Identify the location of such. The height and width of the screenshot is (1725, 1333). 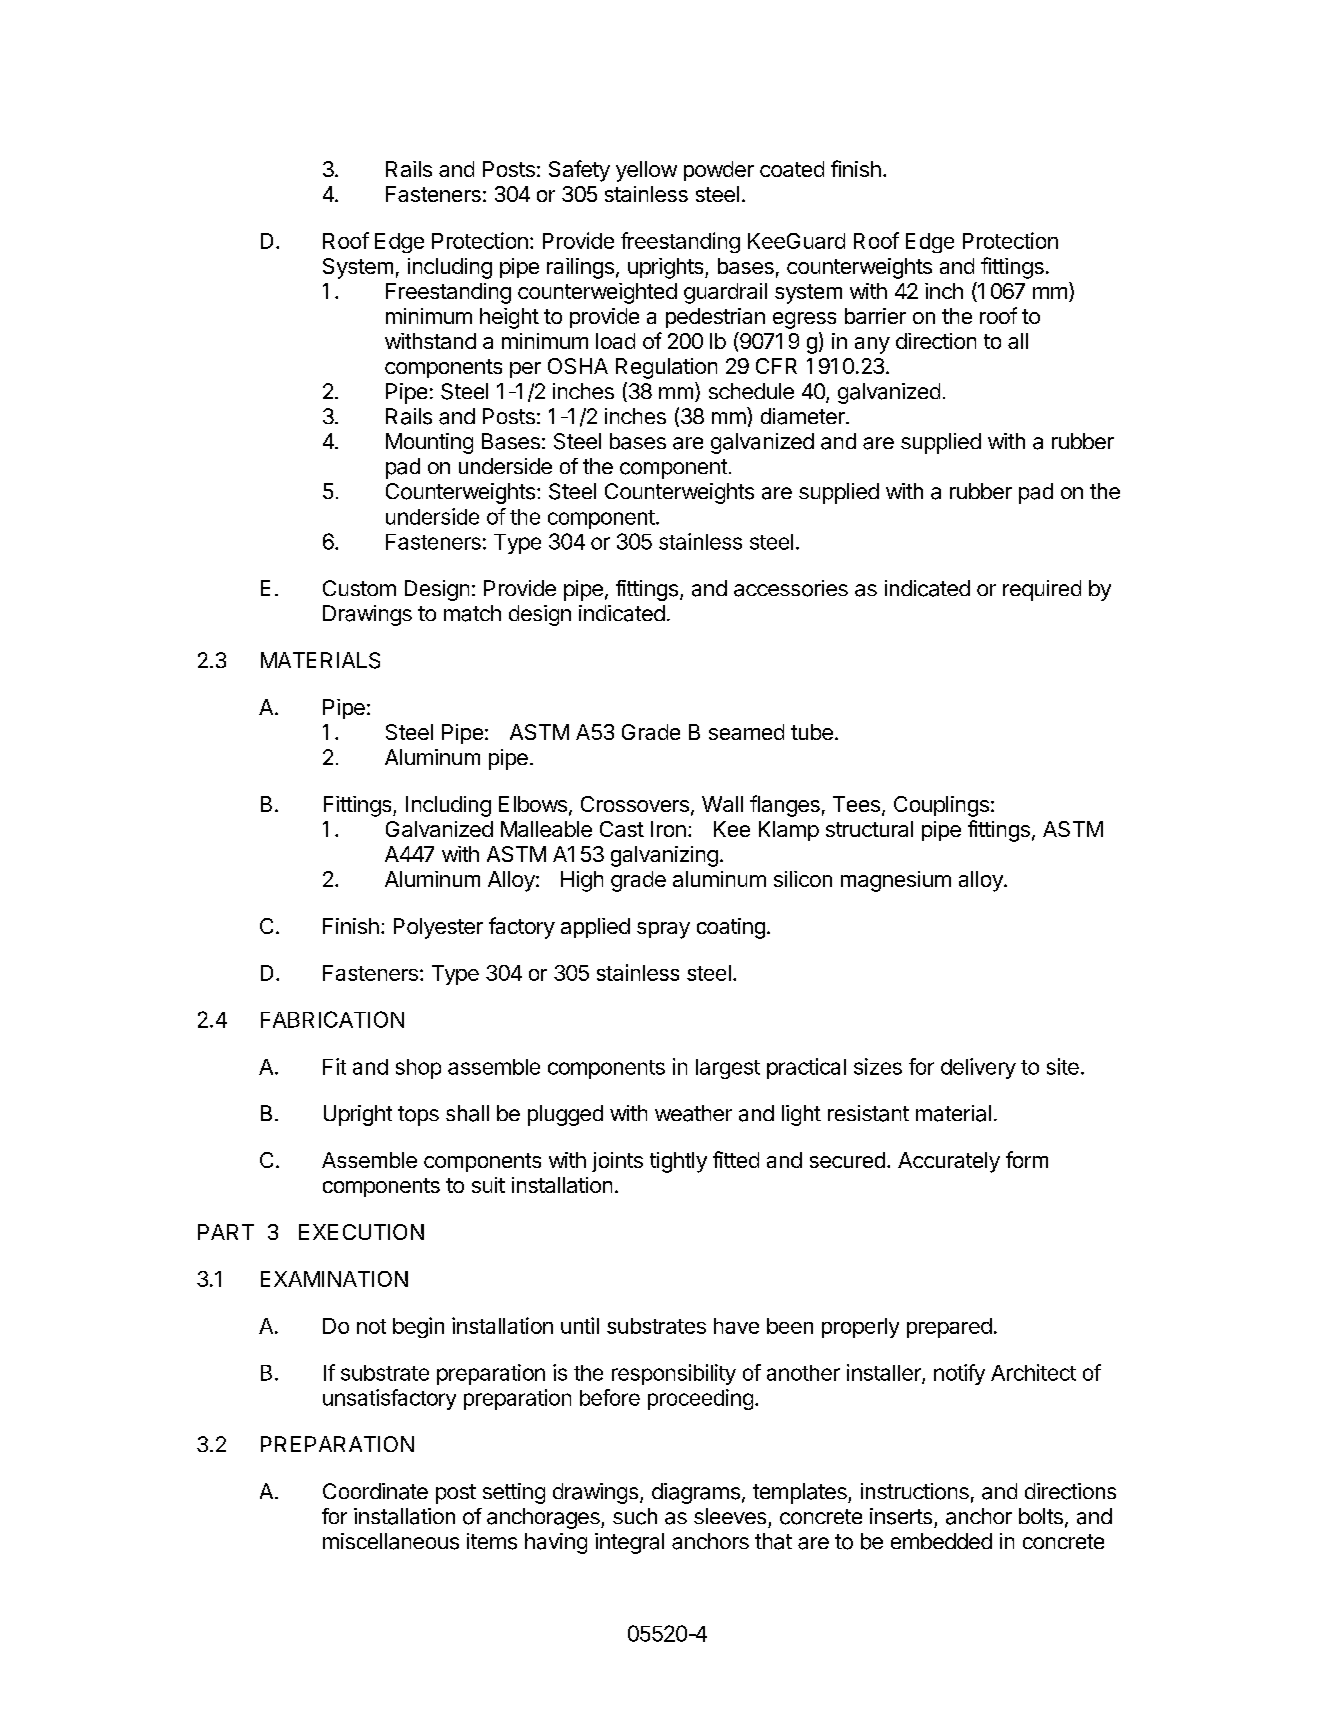
(635, 1516).
